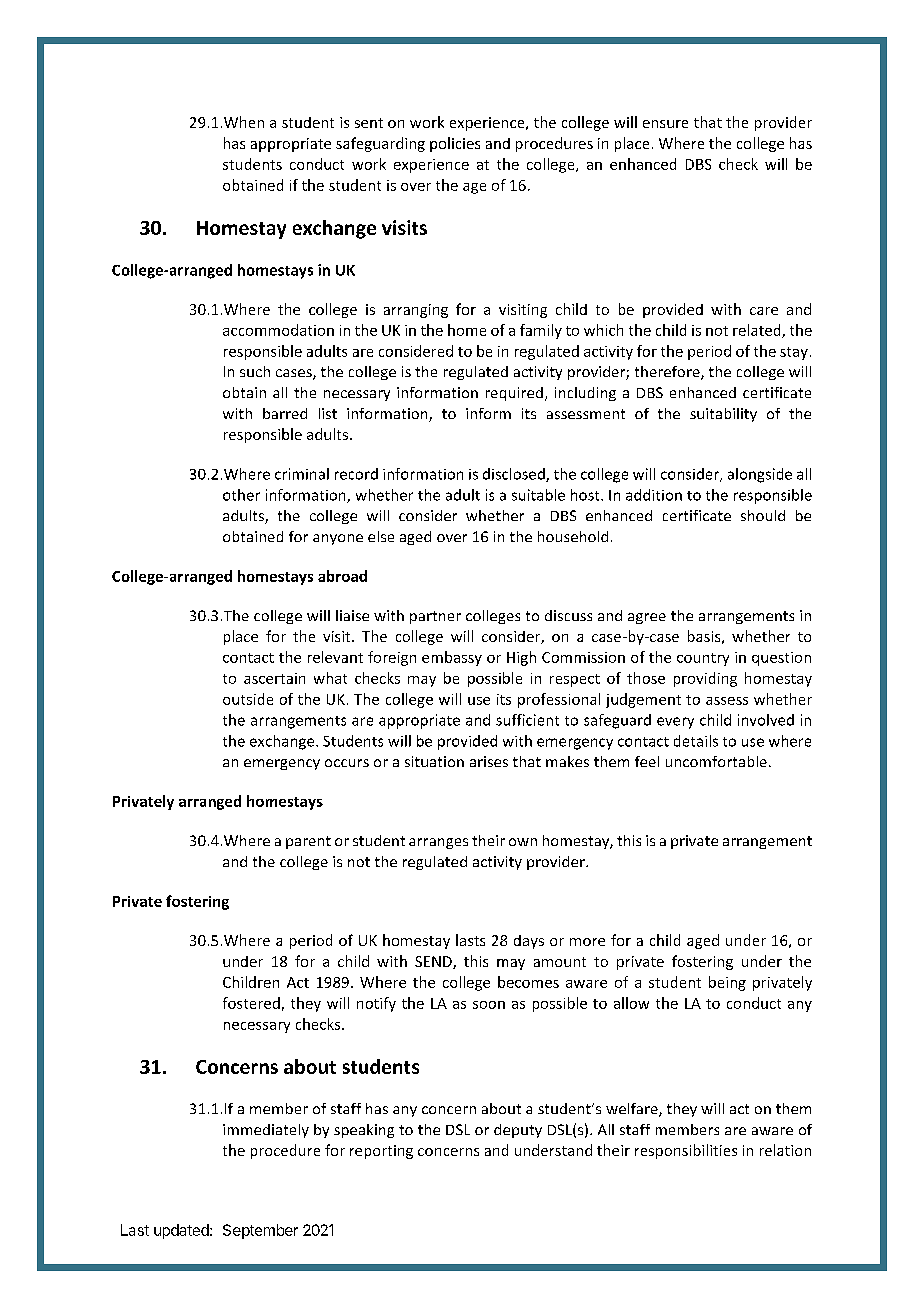 Image resolution: width=924 pixels, height=1308 pixels. What do you see at coordinates (716, 761) in the screenshot?
I see `uncomfortable` at bounding box center [716, 761].
